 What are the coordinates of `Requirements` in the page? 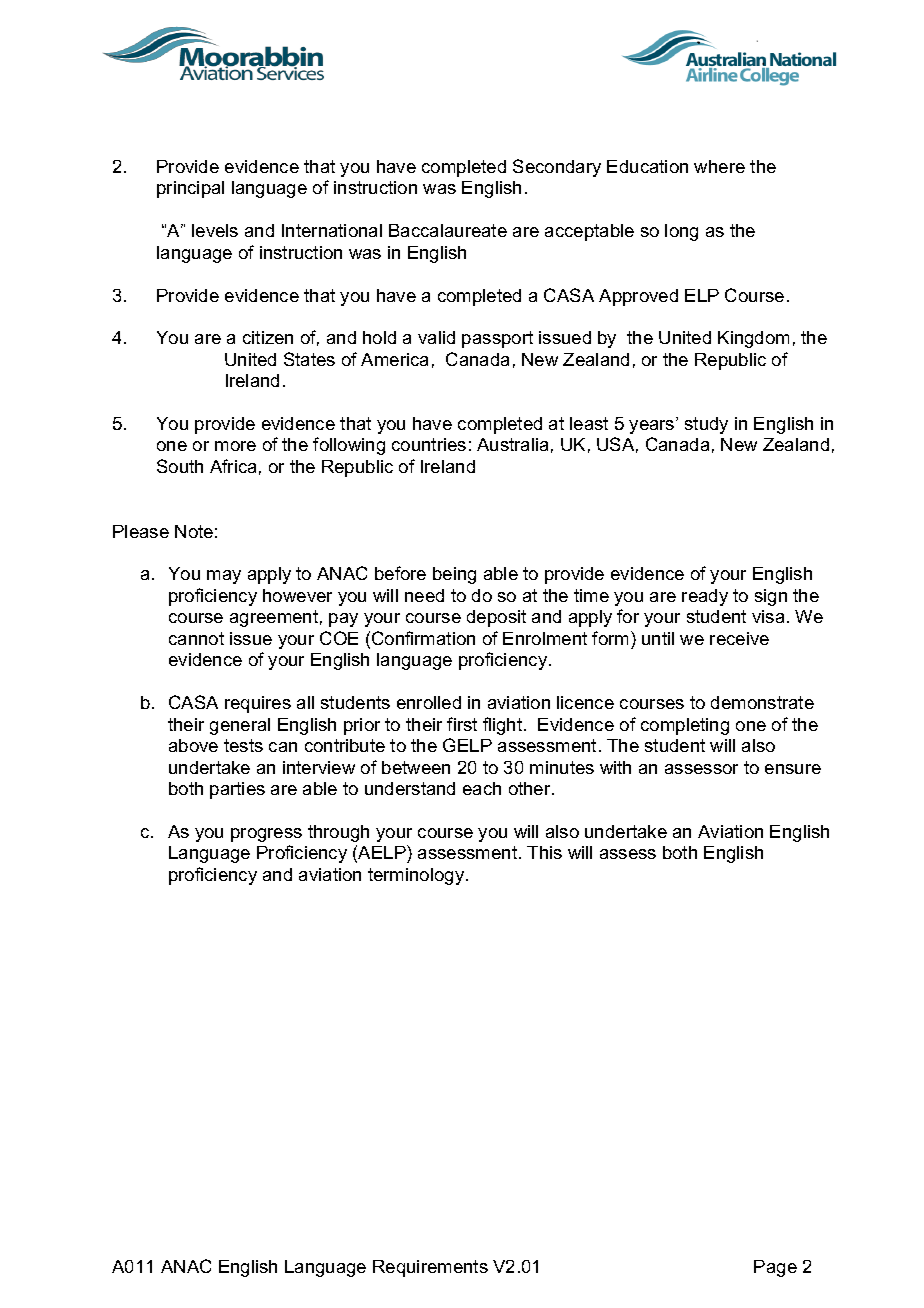 It's located at (430, 1268).
